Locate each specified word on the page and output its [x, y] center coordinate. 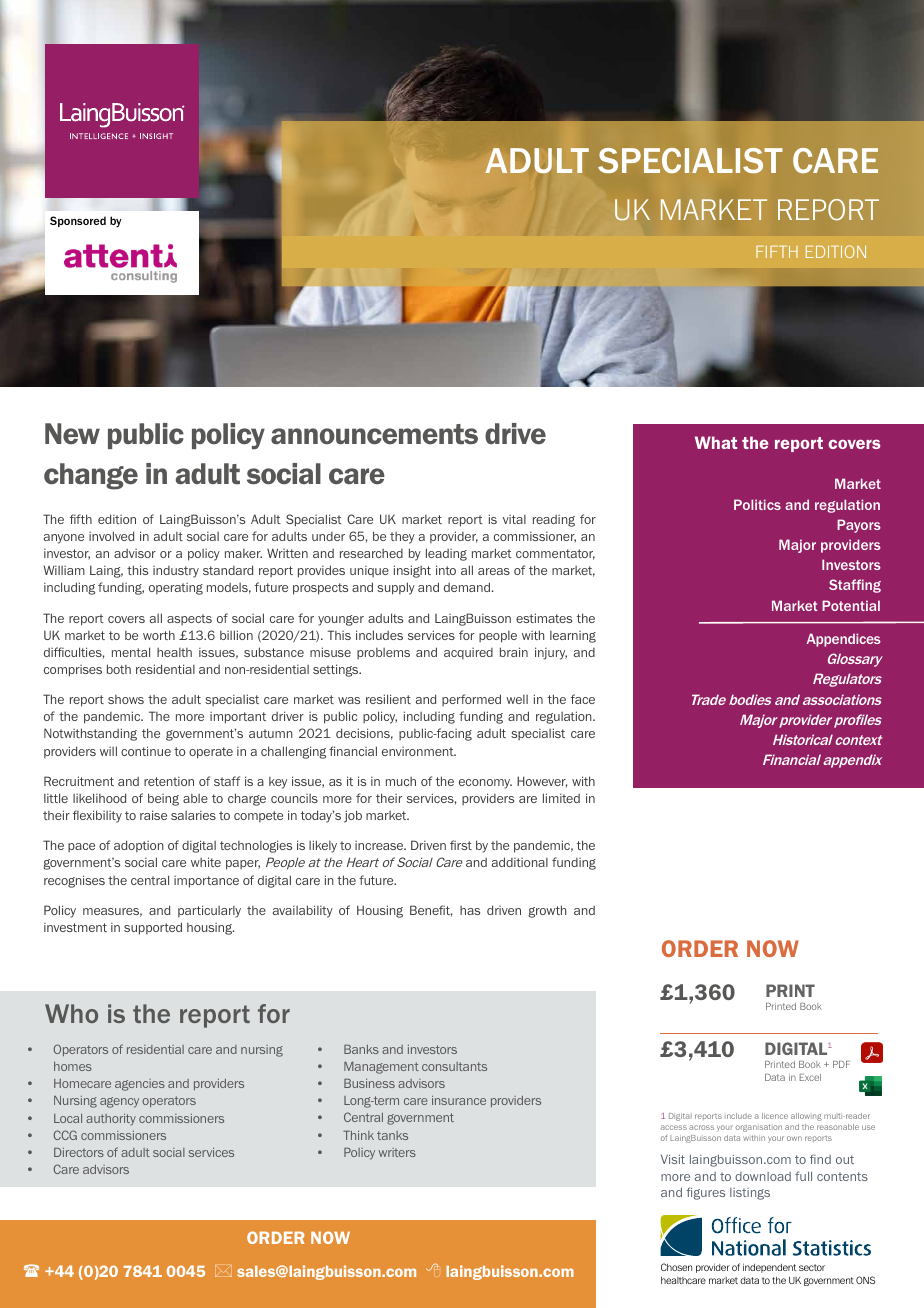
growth [547, 911]
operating [176, 589]
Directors [79, 1152]
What [716, 442]
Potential [851, 605]
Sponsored [78, 221]
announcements [374, 434]
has [470, 910]
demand [468, 587]
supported [153, 928]
